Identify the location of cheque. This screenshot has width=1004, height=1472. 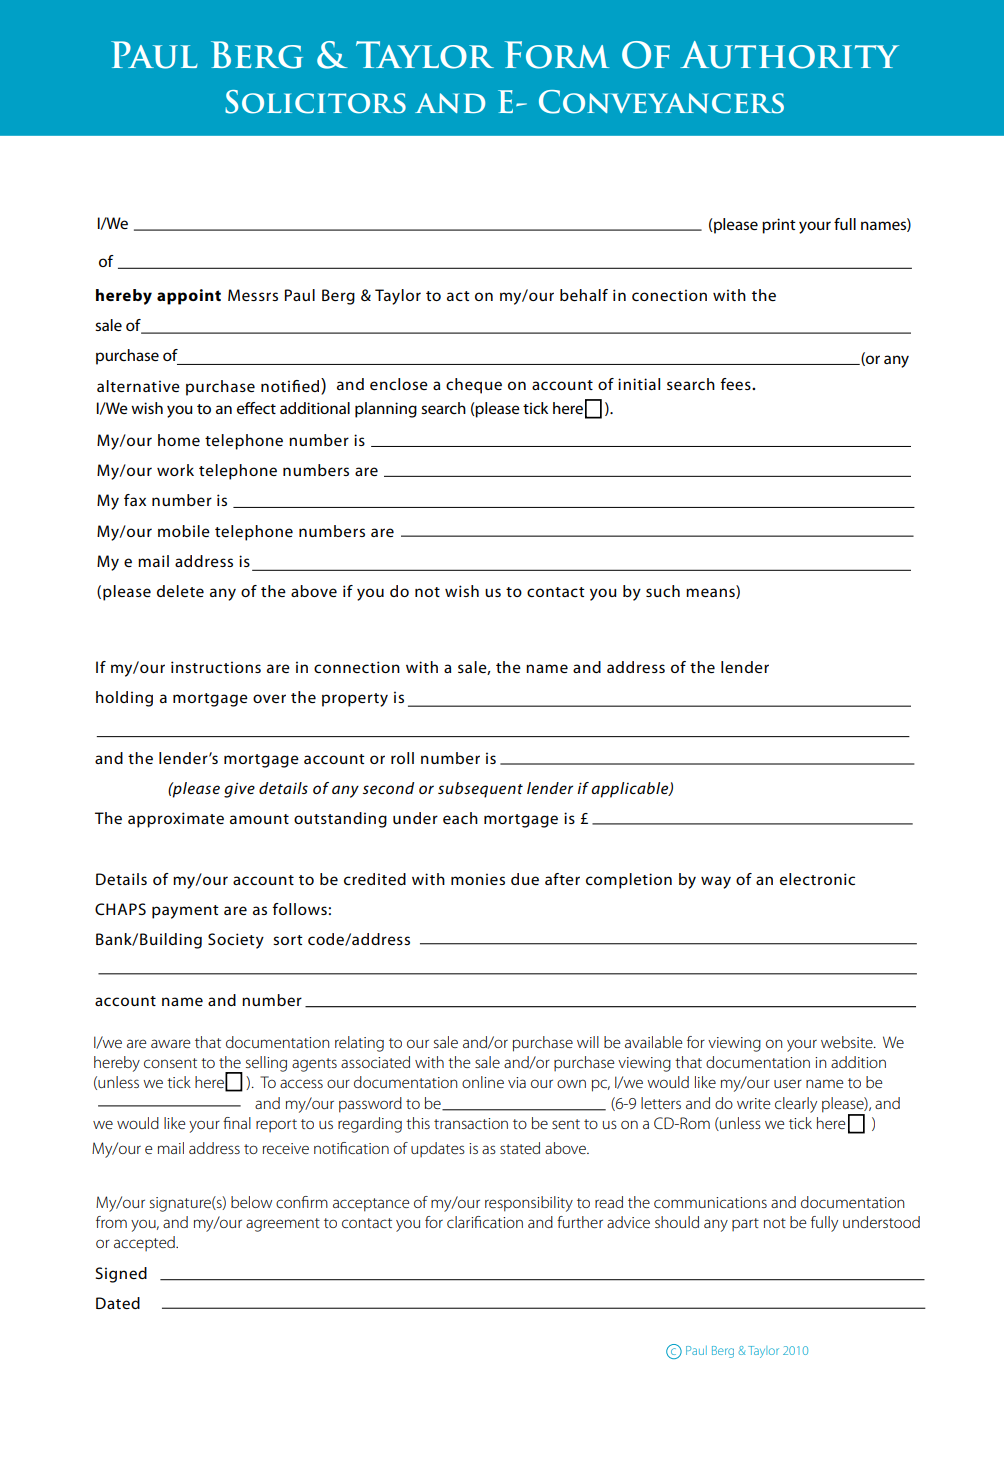
(474, 386).
